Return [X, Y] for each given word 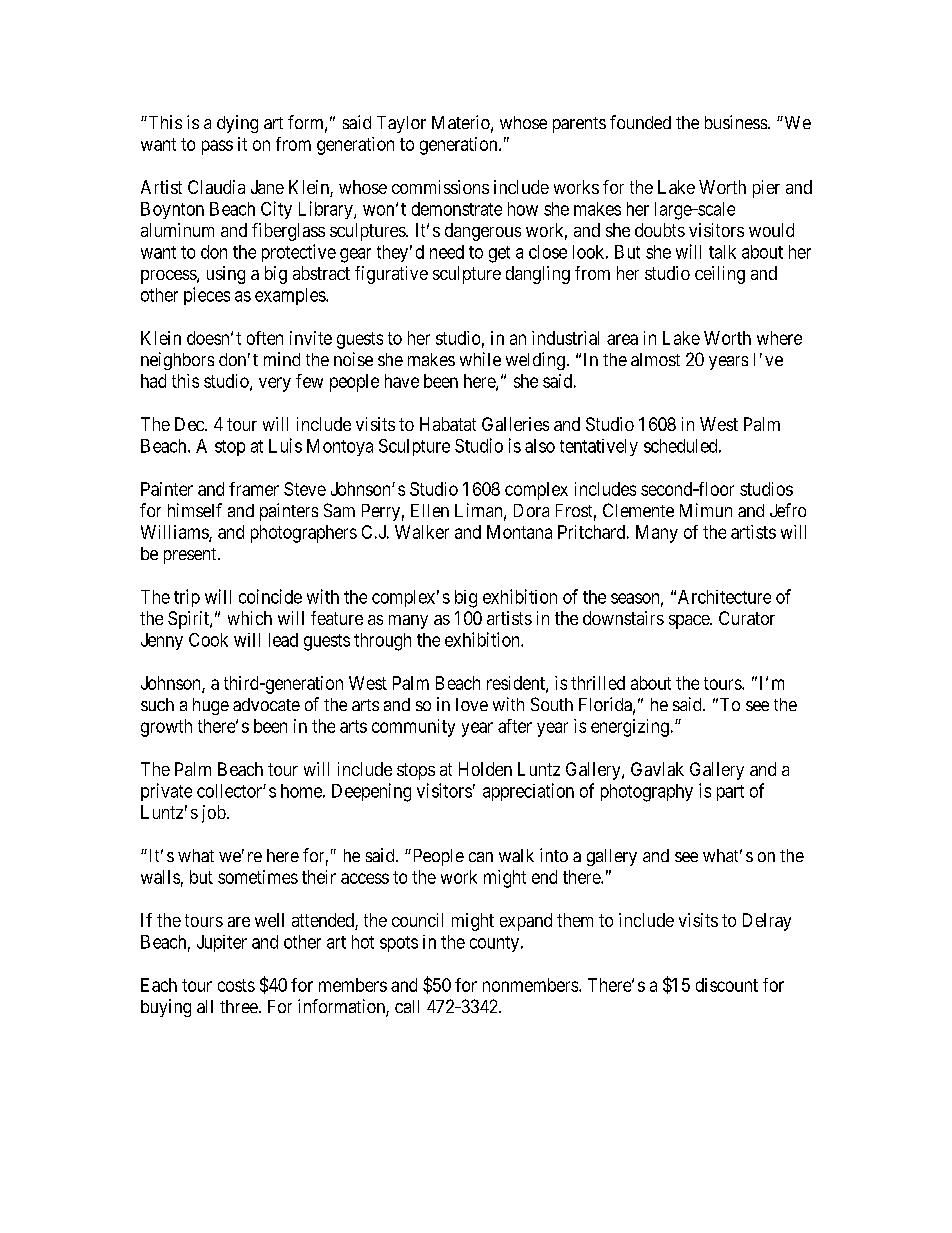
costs [236, 985]
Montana [519, 532]
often [265, 338]
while [480, 359]
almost [655, 359]
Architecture [724, 597]
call [407, 1006]
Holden [485, 769]
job [214, 814]
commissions [440, 187]
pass [217, 147]
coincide [270, 596]
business [736, 122]
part [730, 793]
